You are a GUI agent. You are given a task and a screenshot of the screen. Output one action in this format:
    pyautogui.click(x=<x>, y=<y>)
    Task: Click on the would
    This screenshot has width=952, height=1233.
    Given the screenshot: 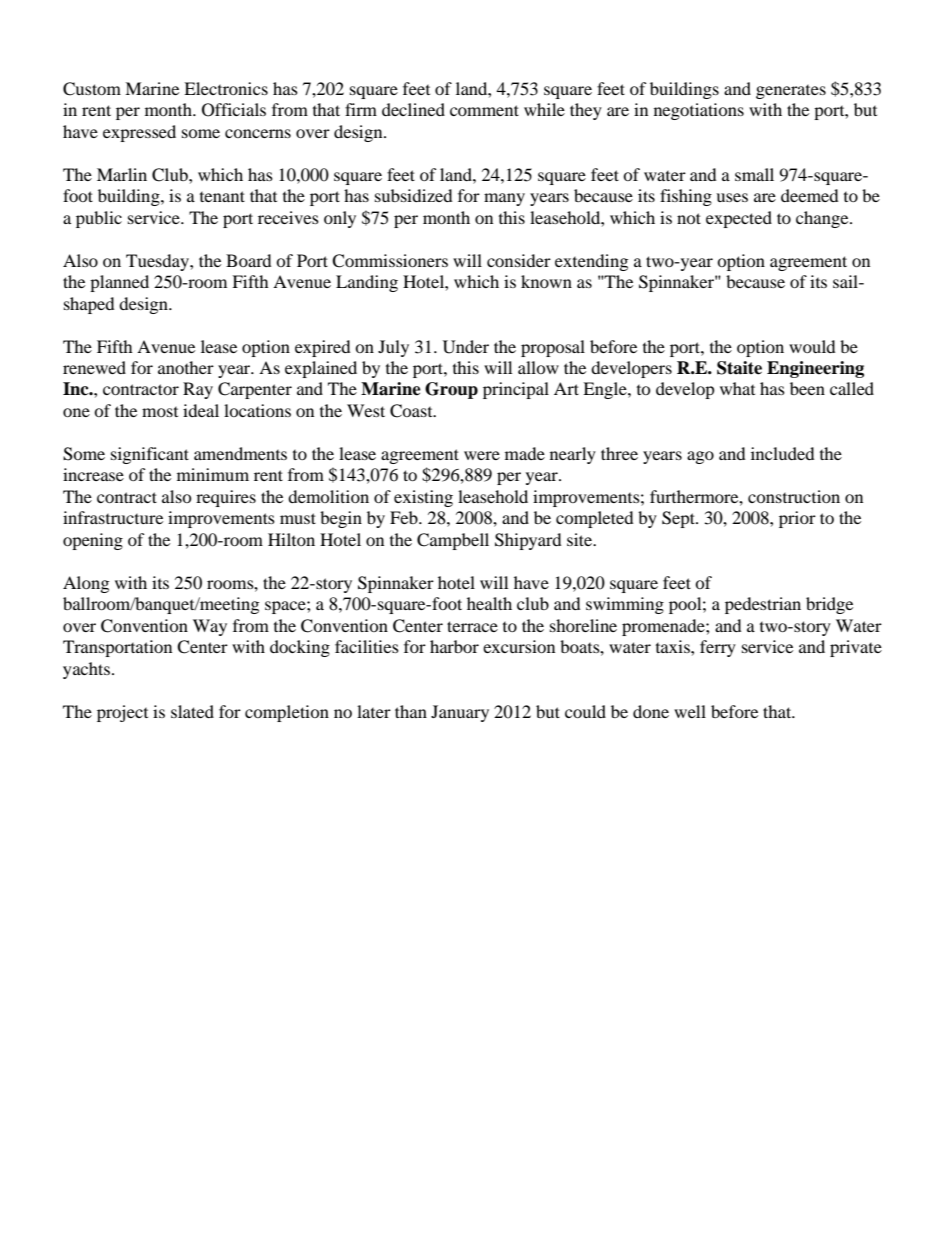 What is the action you would take?
    pyautogui.click(x=812, y=346)
